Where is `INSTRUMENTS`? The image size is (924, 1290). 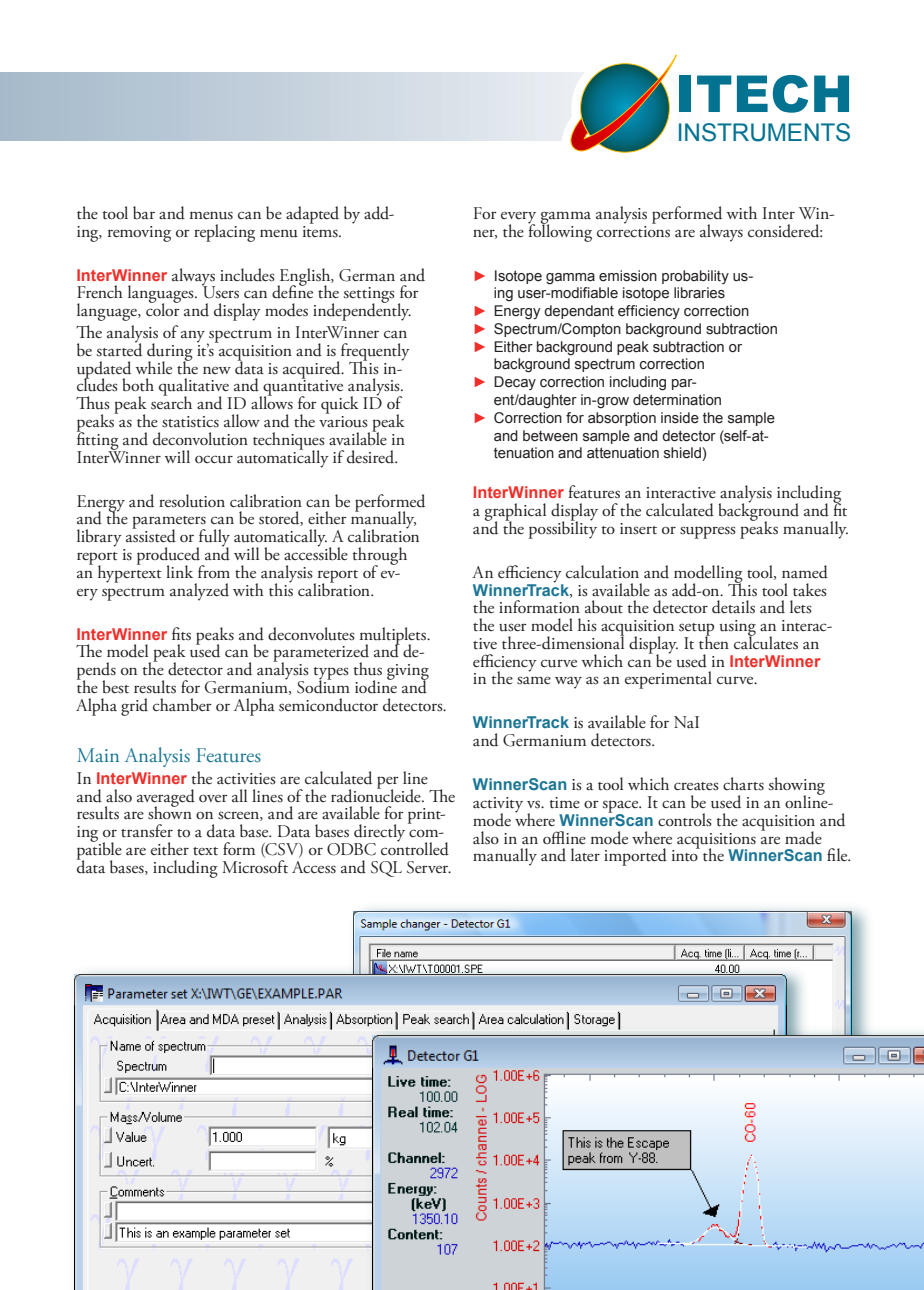 INSTRUMENTS is located at coordinates (764, 132).
